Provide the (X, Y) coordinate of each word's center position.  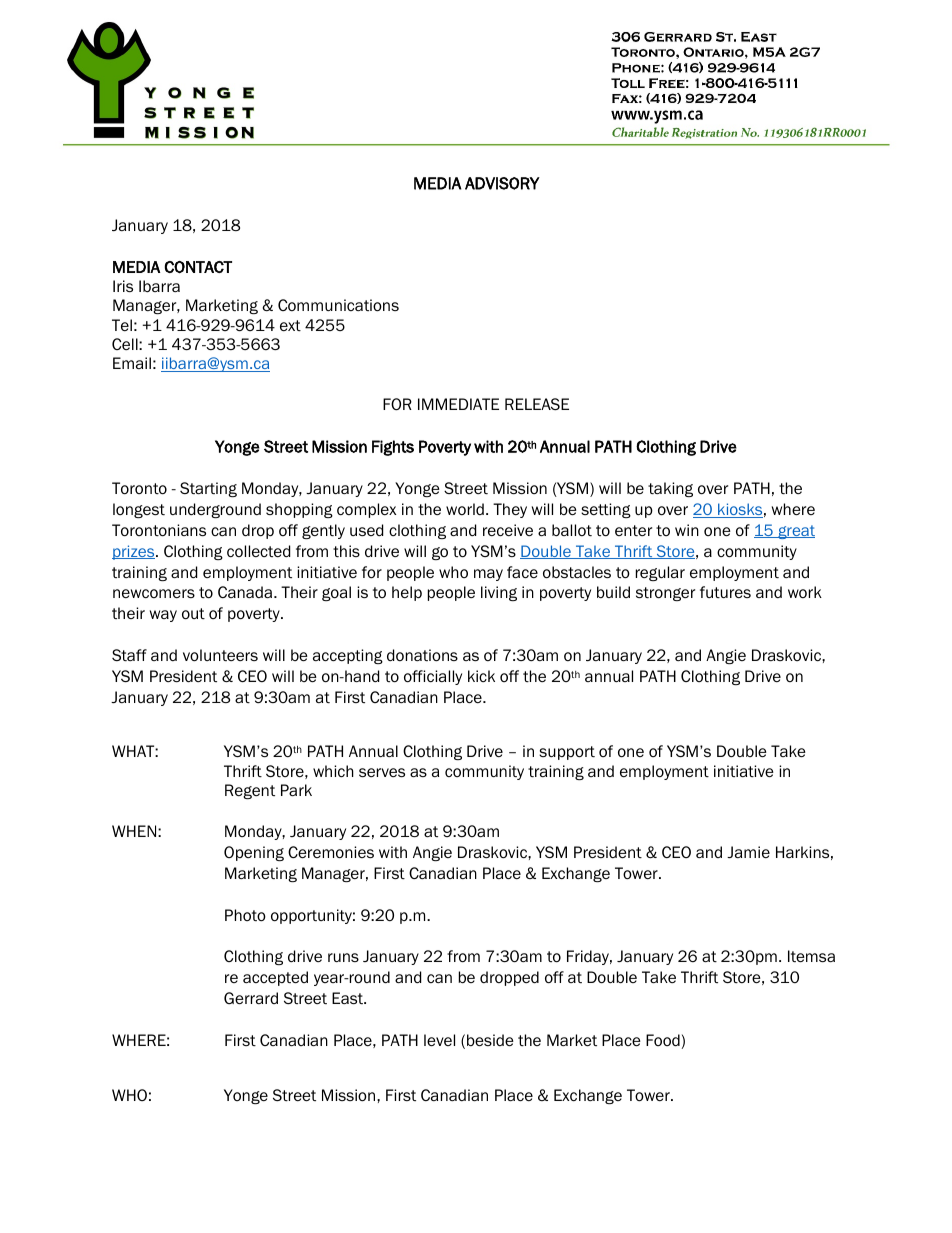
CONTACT (198, 267)
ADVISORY (502, 183)
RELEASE (537, 404)
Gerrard (251, 998)
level (439, 1040)
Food (663, 1040)
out (193, 614)
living (499, 593)
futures (725, 592)
